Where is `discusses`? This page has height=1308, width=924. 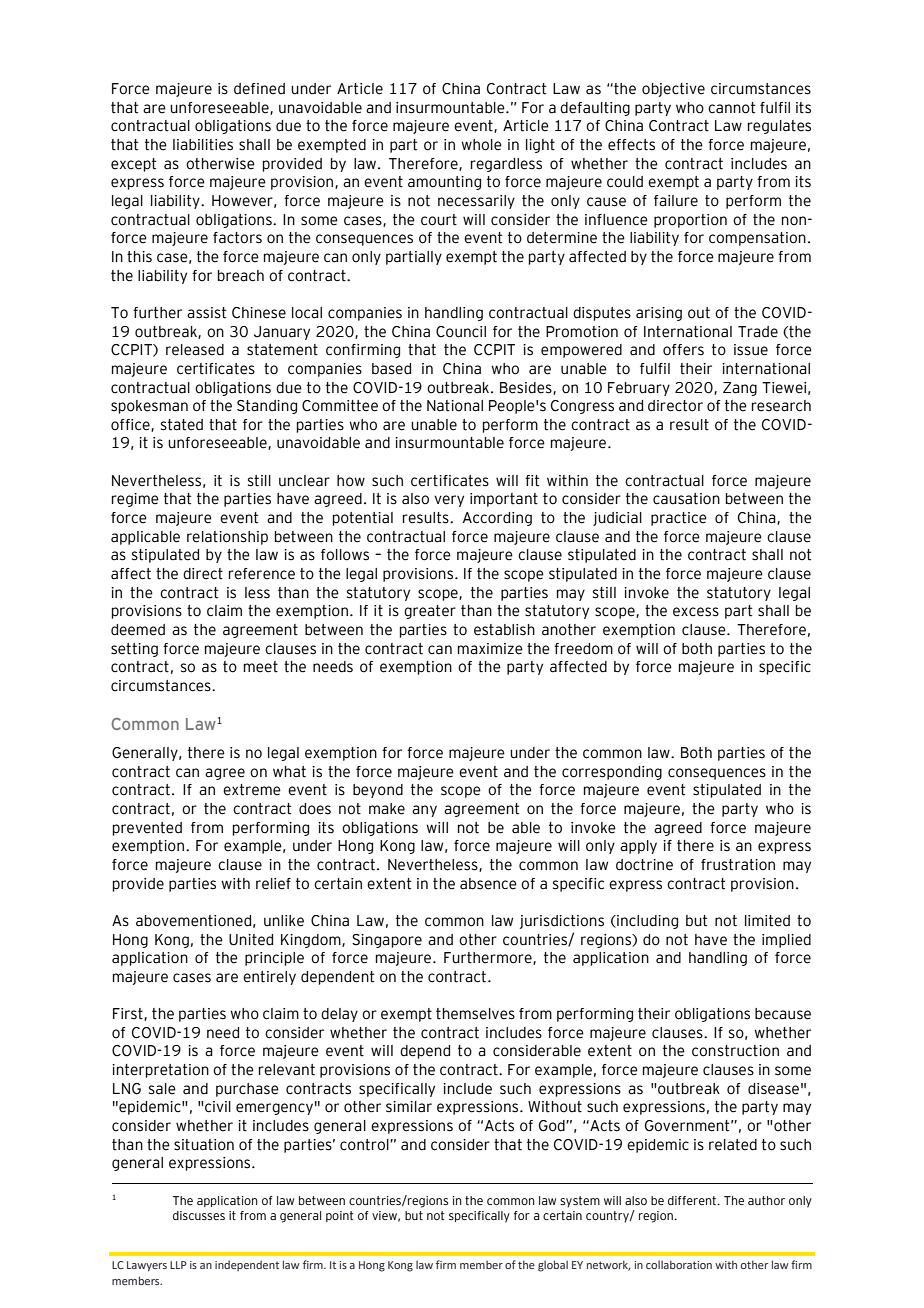 discusses is located at coordinates (199, 1215).
